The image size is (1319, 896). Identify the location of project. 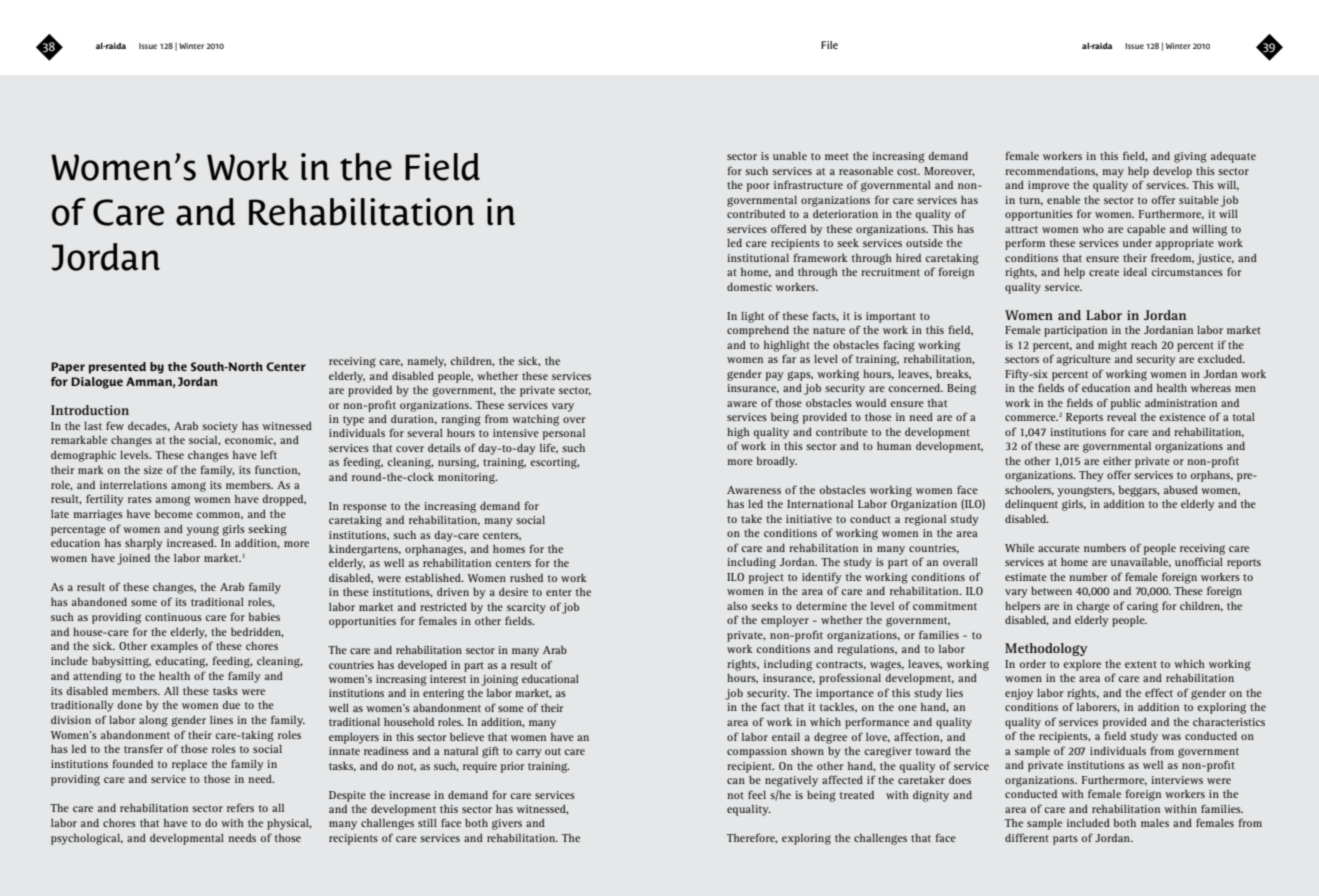
(766, 578).
